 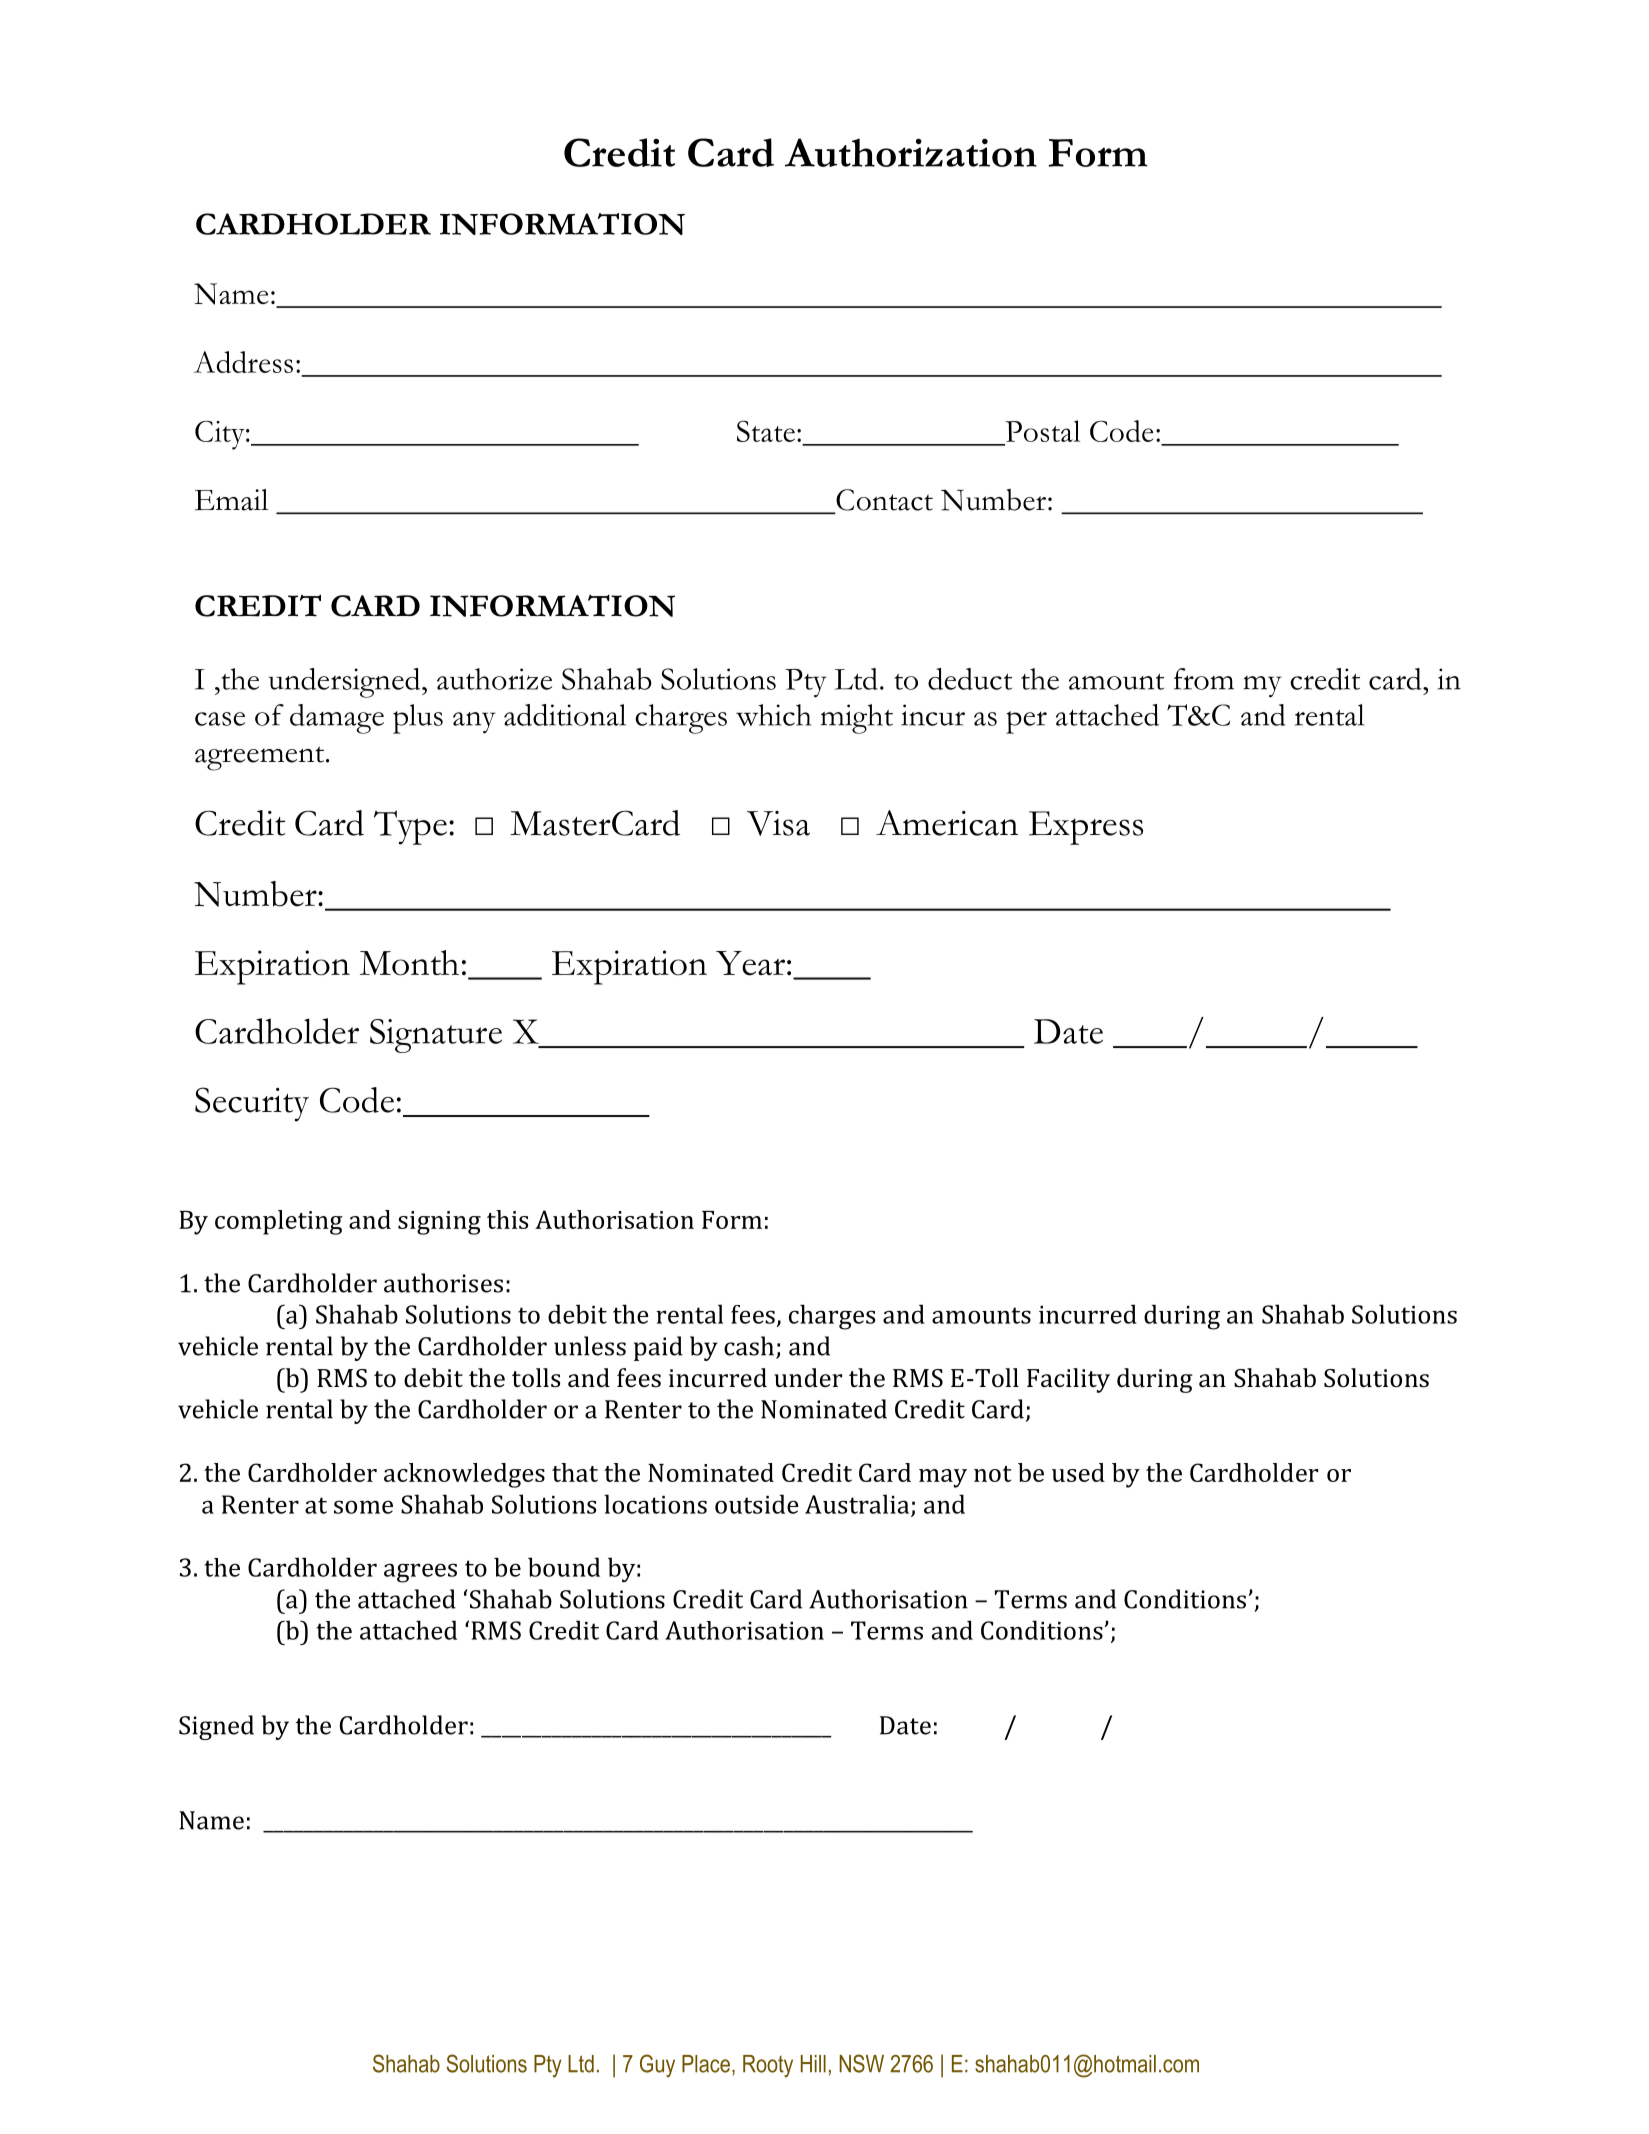 I want to click on Visa, so click(x=778, y=823).
